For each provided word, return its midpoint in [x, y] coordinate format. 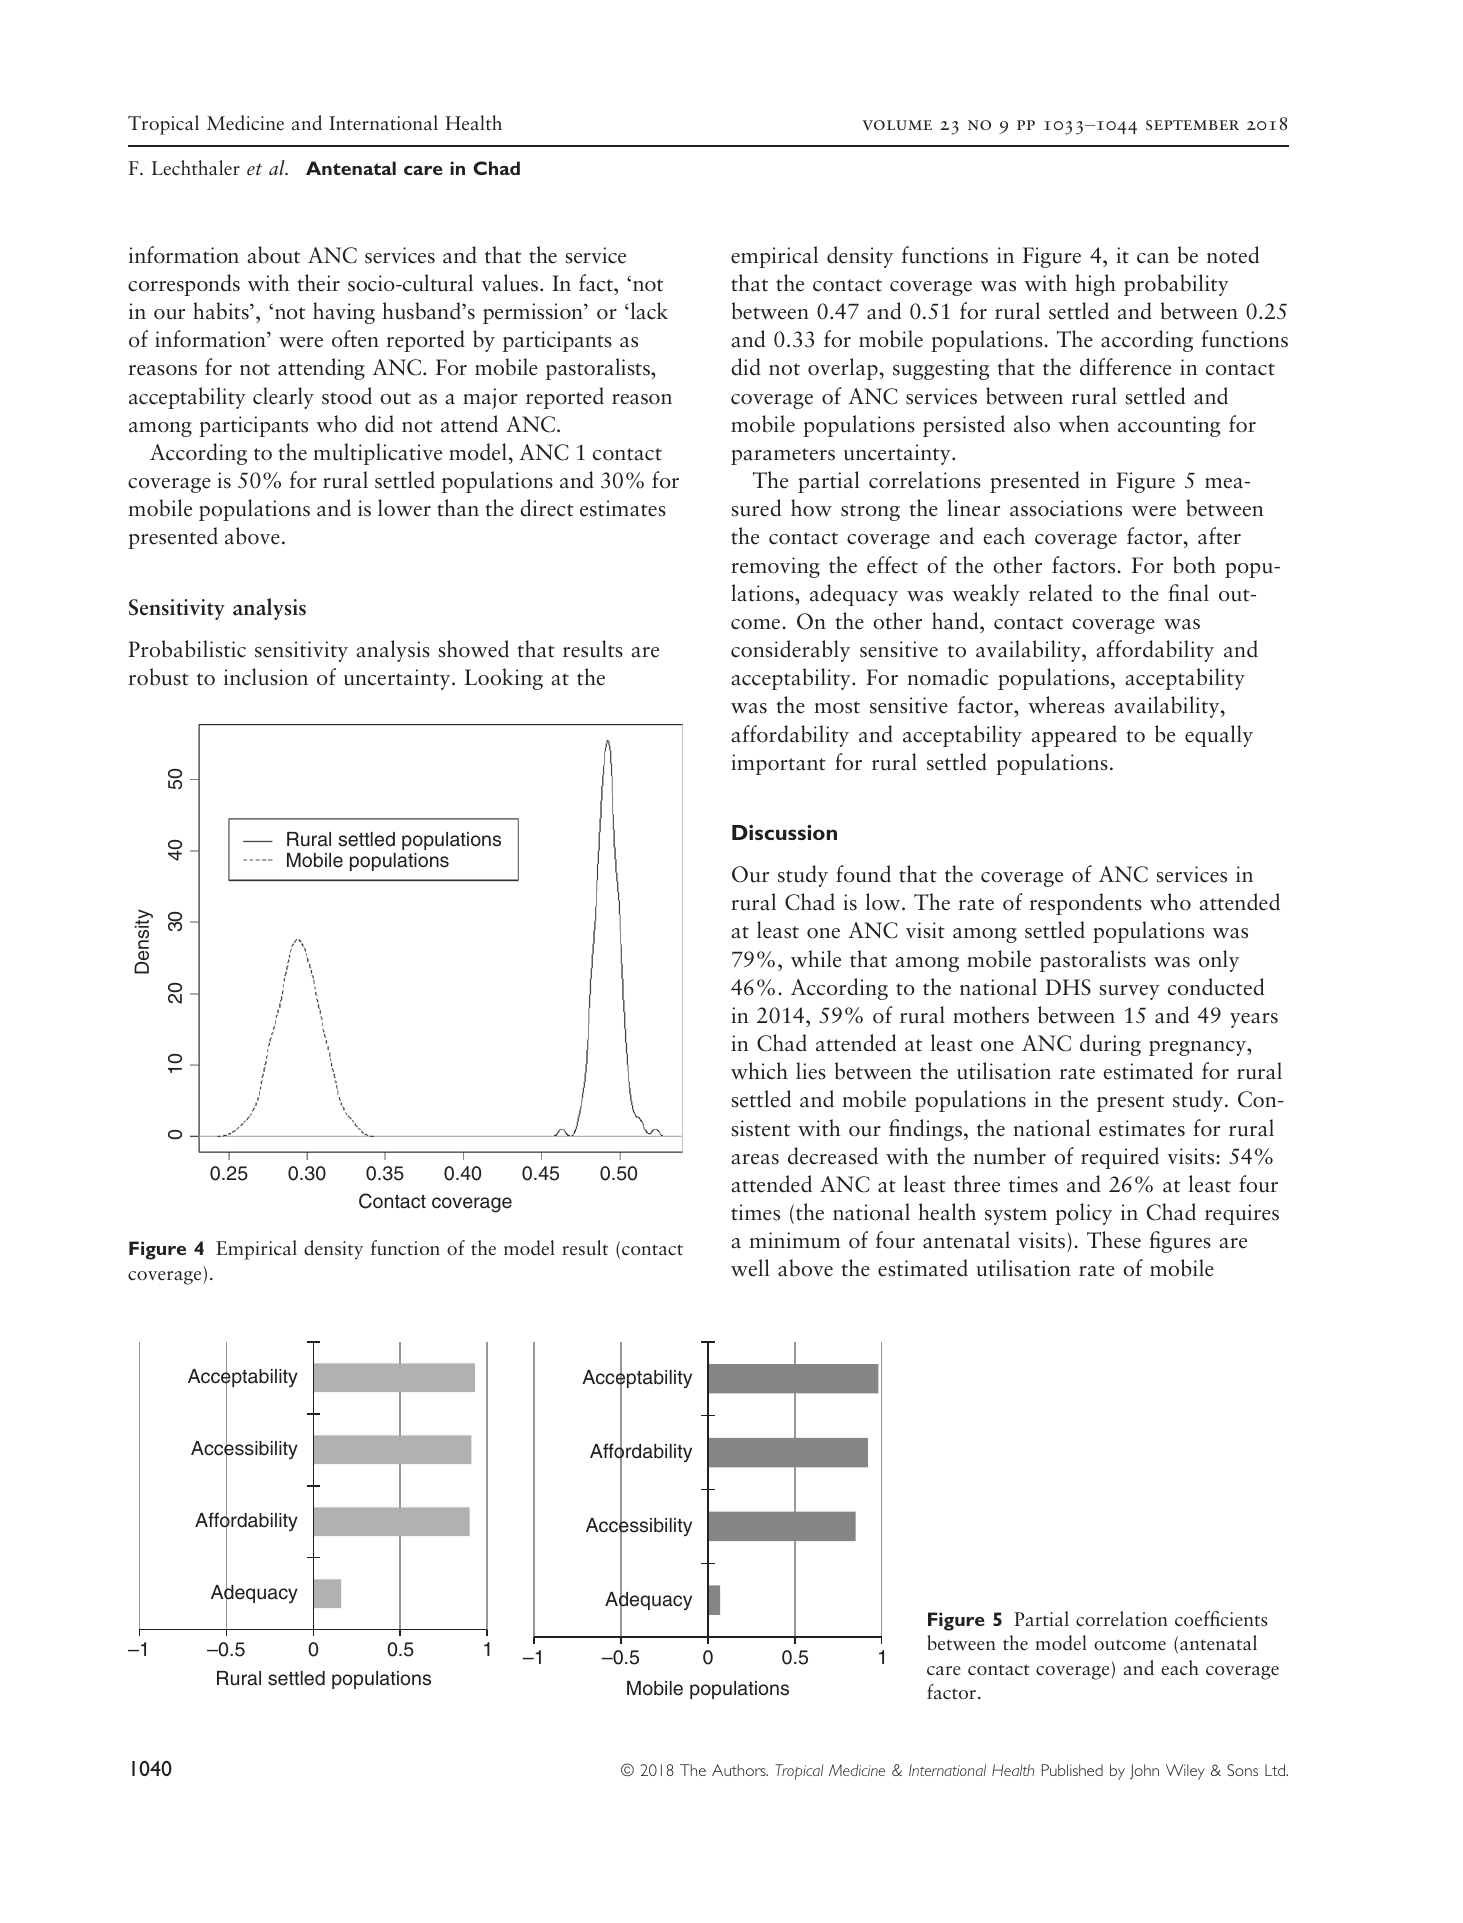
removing [775, 567]
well [750, 1268]
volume [897, 125]
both [1194, 565]
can [1153, 258]
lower [404, 508]
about [273, 255]
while [816, 959]
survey [1129, 992]
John [1144, 1772]
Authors [740, 1770]
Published [1072, 1770]
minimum [794, 1240]
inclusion [266, 677]
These [1114, 1240]
